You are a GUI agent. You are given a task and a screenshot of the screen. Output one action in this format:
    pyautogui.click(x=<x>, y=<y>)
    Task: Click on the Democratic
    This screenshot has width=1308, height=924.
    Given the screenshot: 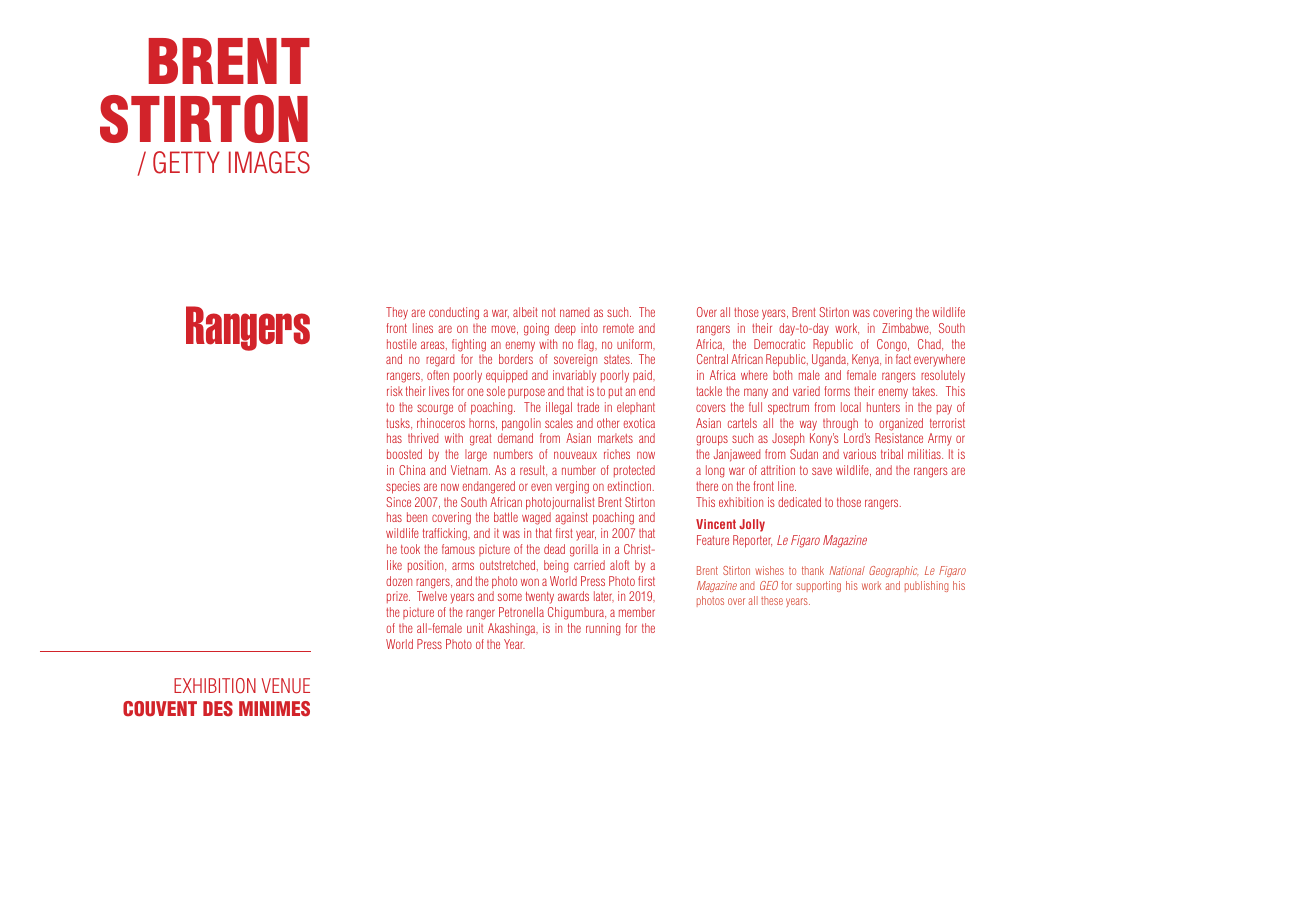 What is the action you would take?
    pyautogui.click(x=779, y=344)
